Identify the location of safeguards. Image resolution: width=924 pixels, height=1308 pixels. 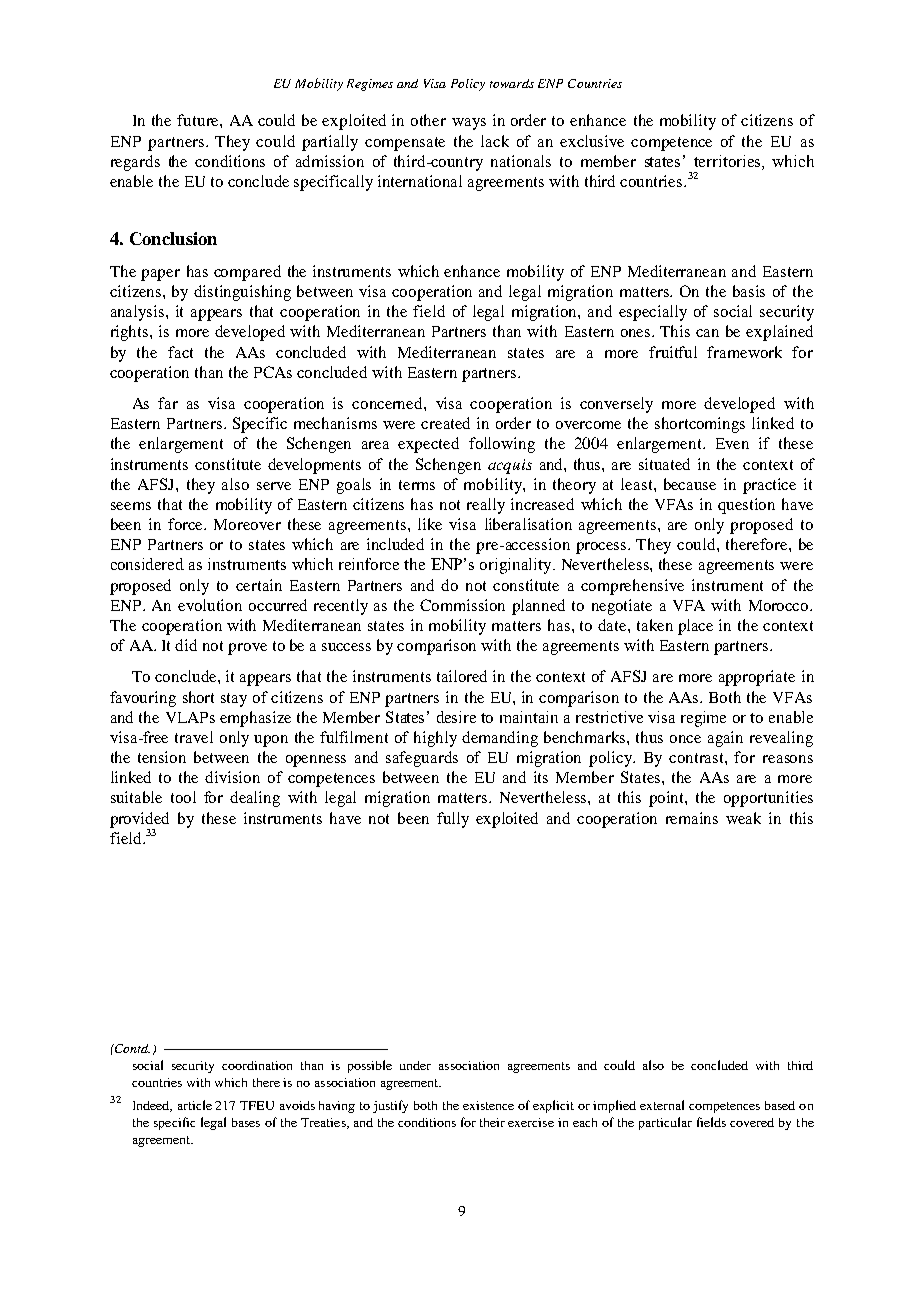
(422, 759).
